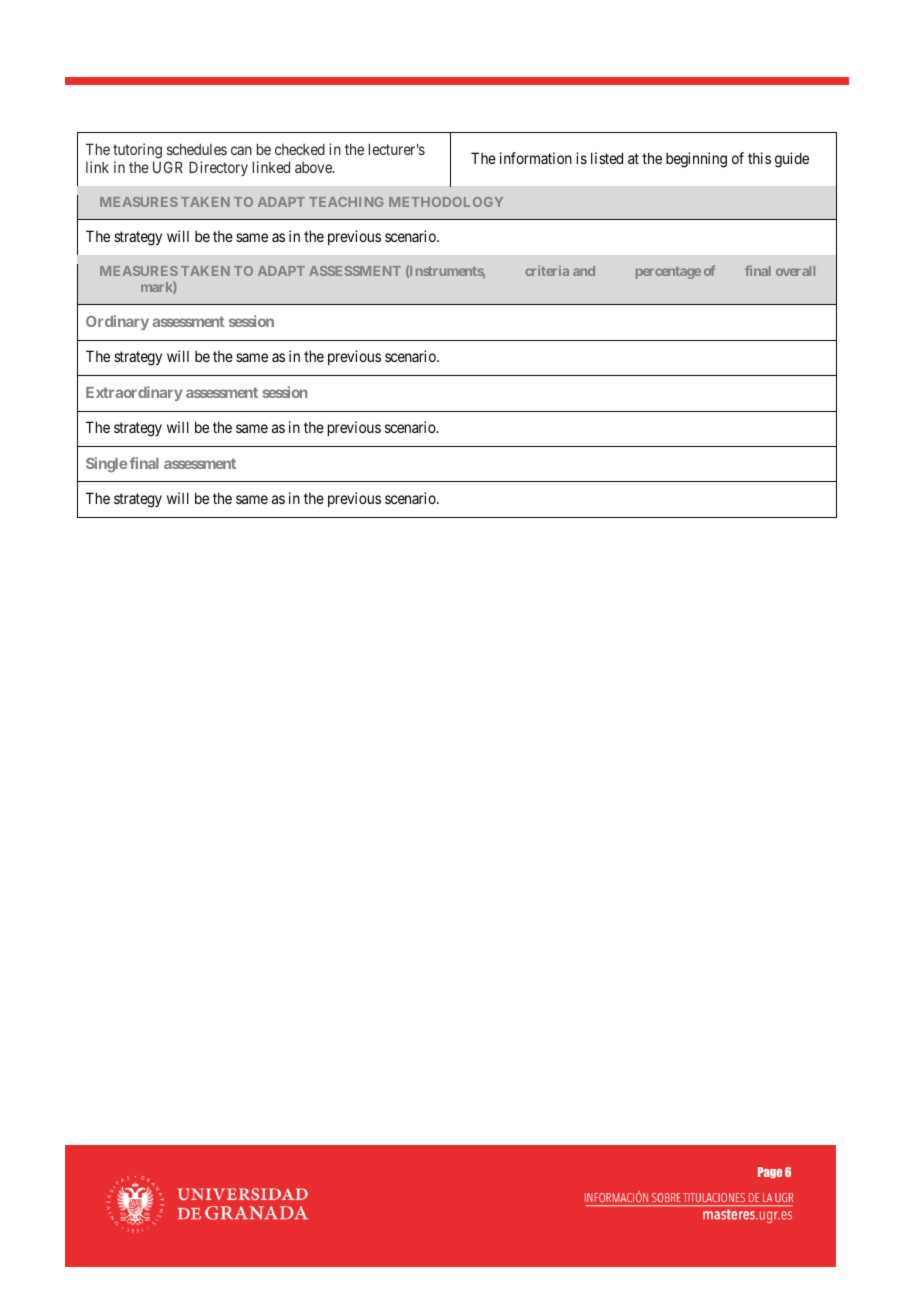 This screenshot has height=1308, width=924. Describe the element at coordinates (792, 160) in the screenshot. I see `guide` at that location.
